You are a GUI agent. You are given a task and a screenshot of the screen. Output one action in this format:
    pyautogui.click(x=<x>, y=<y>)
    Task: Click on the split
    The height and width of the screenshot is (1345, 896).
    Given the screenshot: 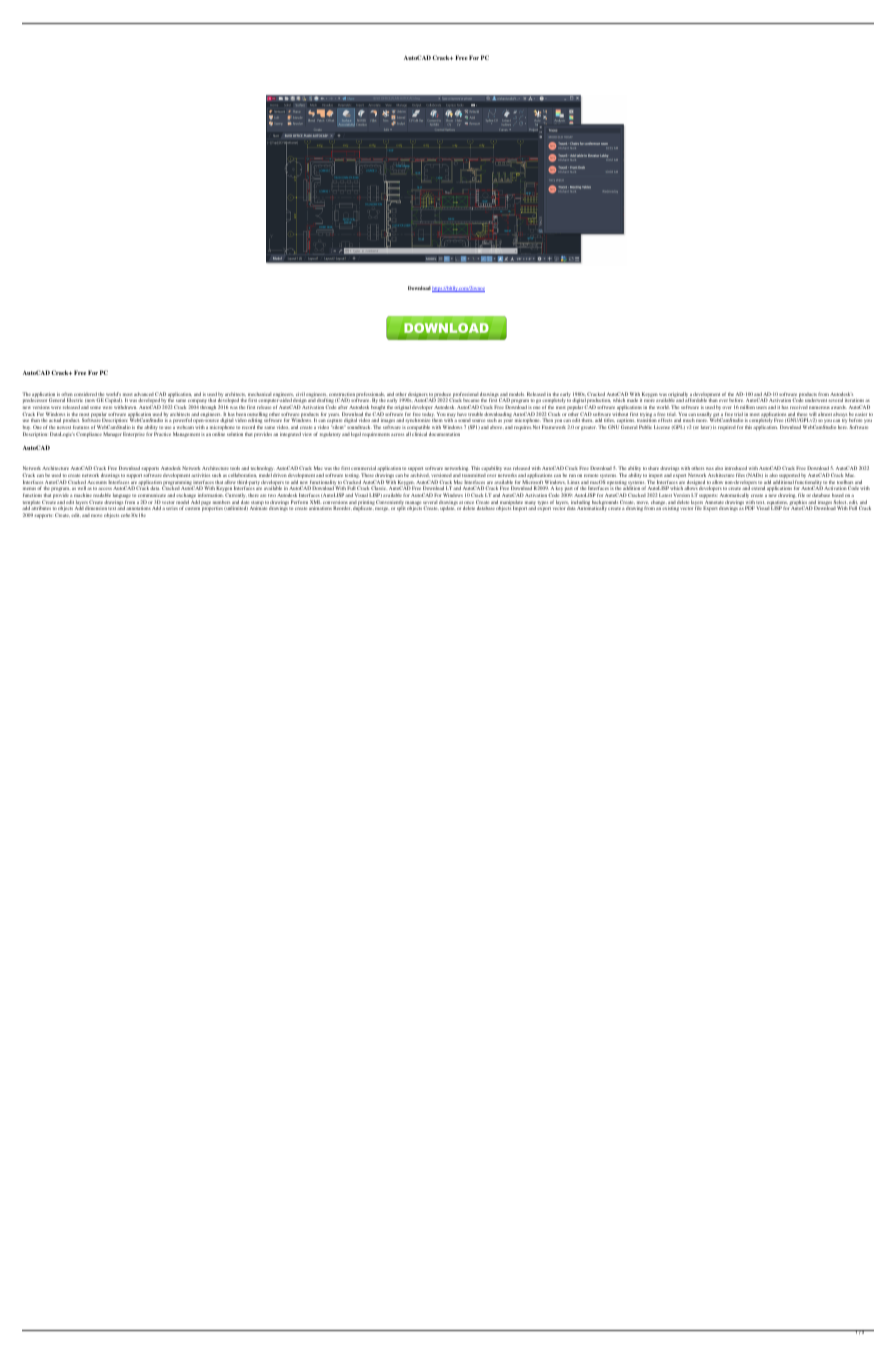 What is the action you would take?
    pyautogui.click(x=401, y=508)
